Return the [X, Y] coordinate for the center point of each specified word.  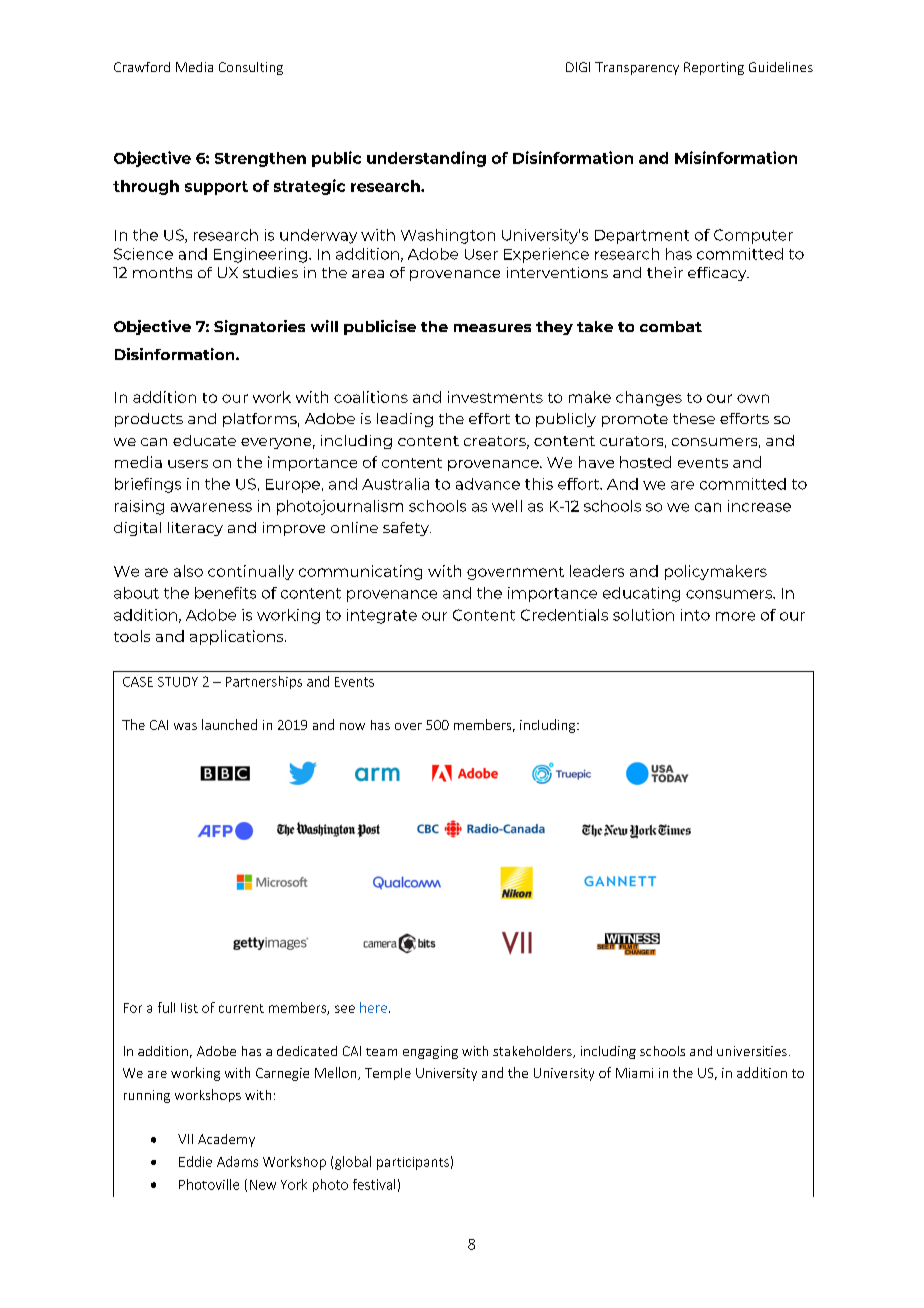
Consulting [251, 68]
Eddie [195, 1161]
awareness [211, 507]
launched [229, 724]
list [189, 1008]
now [352, 726]
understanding [426, 159]
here [375, 1007]
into [695, 615]
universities [752, 1051]
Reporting [714, 68]
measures [492, 328]
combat [671, 326]
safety [407, 529]
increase [759, 506]
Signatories [259, 327]
